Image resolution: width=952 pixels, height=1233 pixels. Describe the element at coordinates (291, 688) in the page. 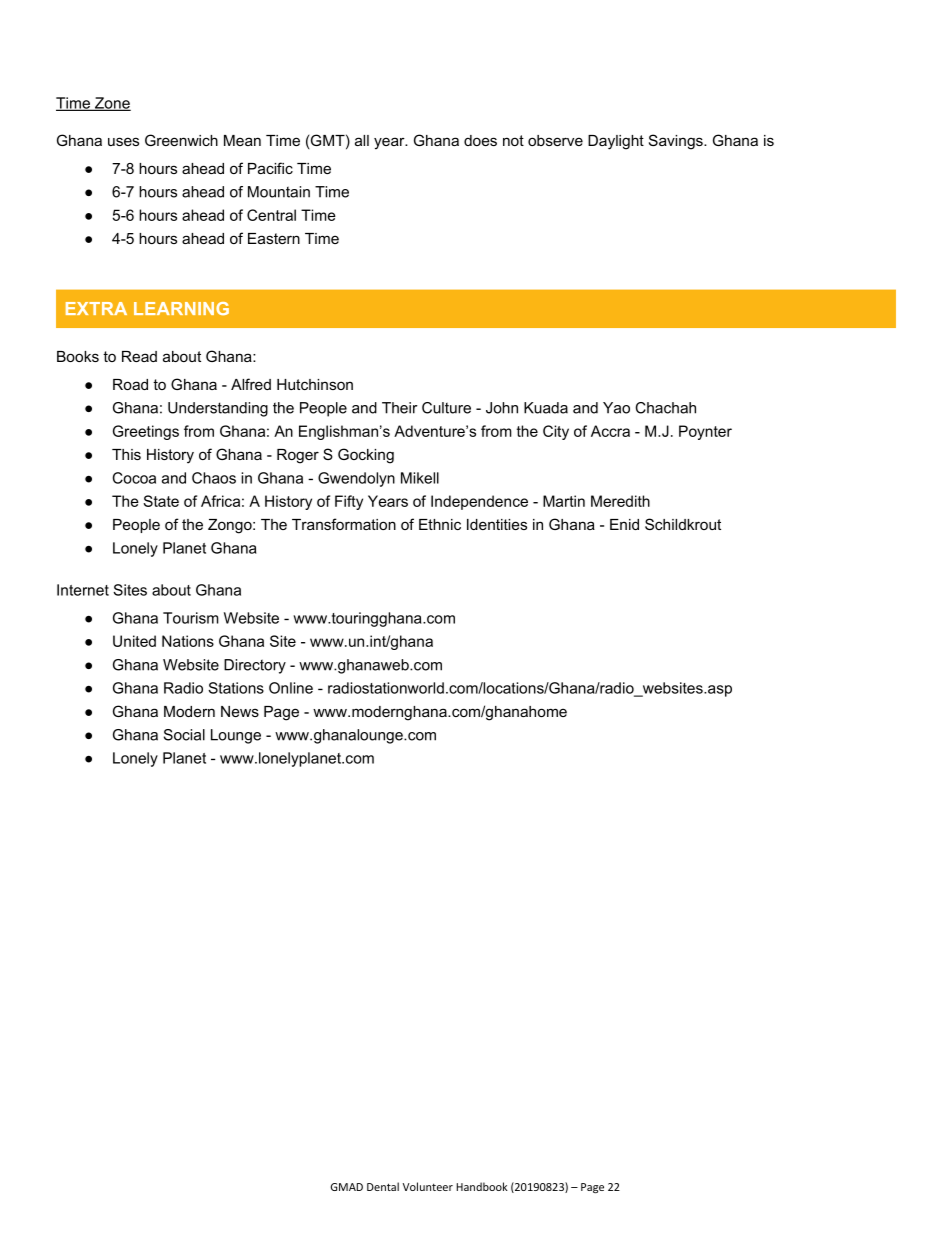

I see `Online` at that location.
